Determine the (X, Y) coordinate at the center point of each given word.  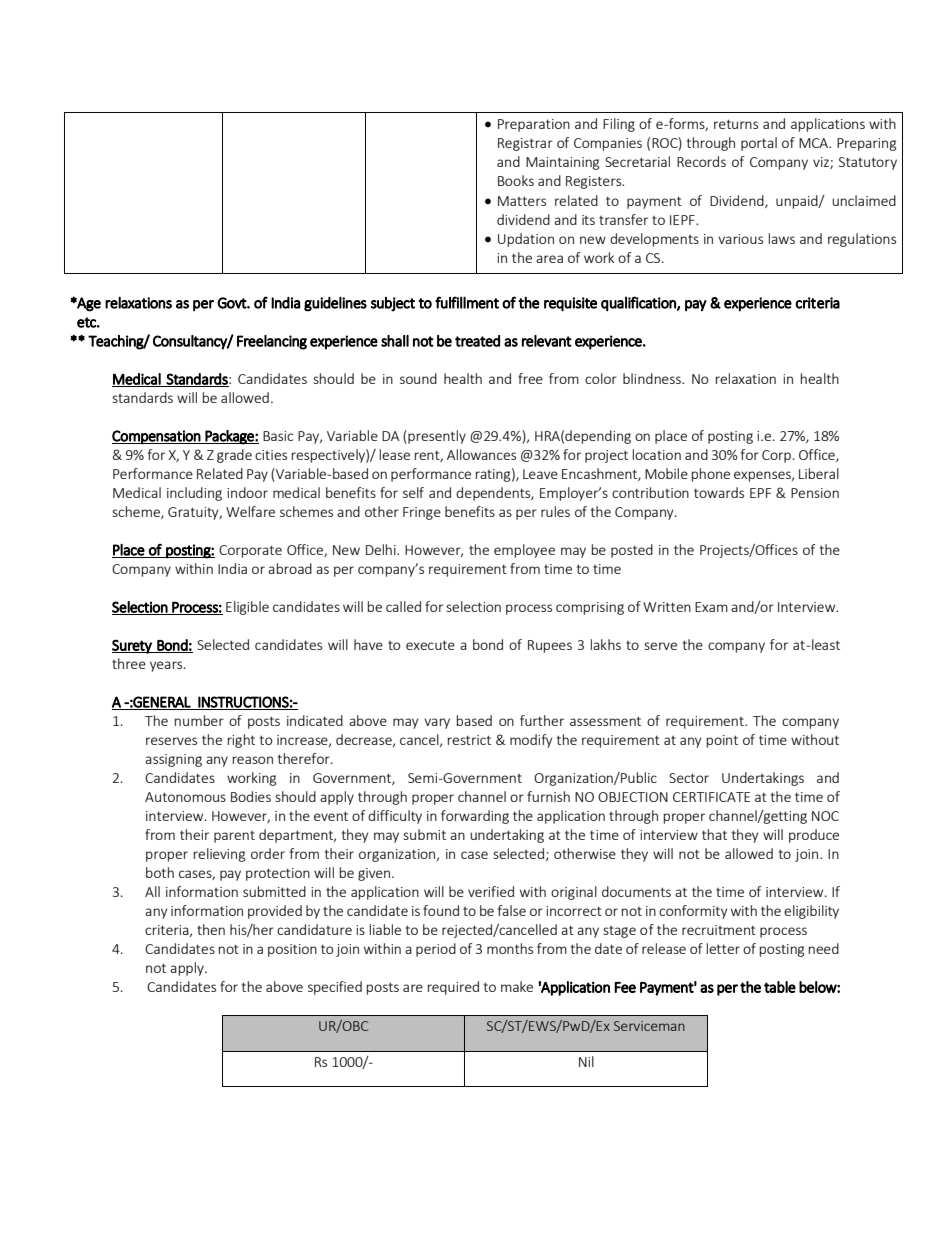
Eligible (247, 608)
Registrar (525, 144)
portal (759, 144)
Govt (232, 303)
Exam (711, 607)
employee (524, 551)
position (292, 950)
